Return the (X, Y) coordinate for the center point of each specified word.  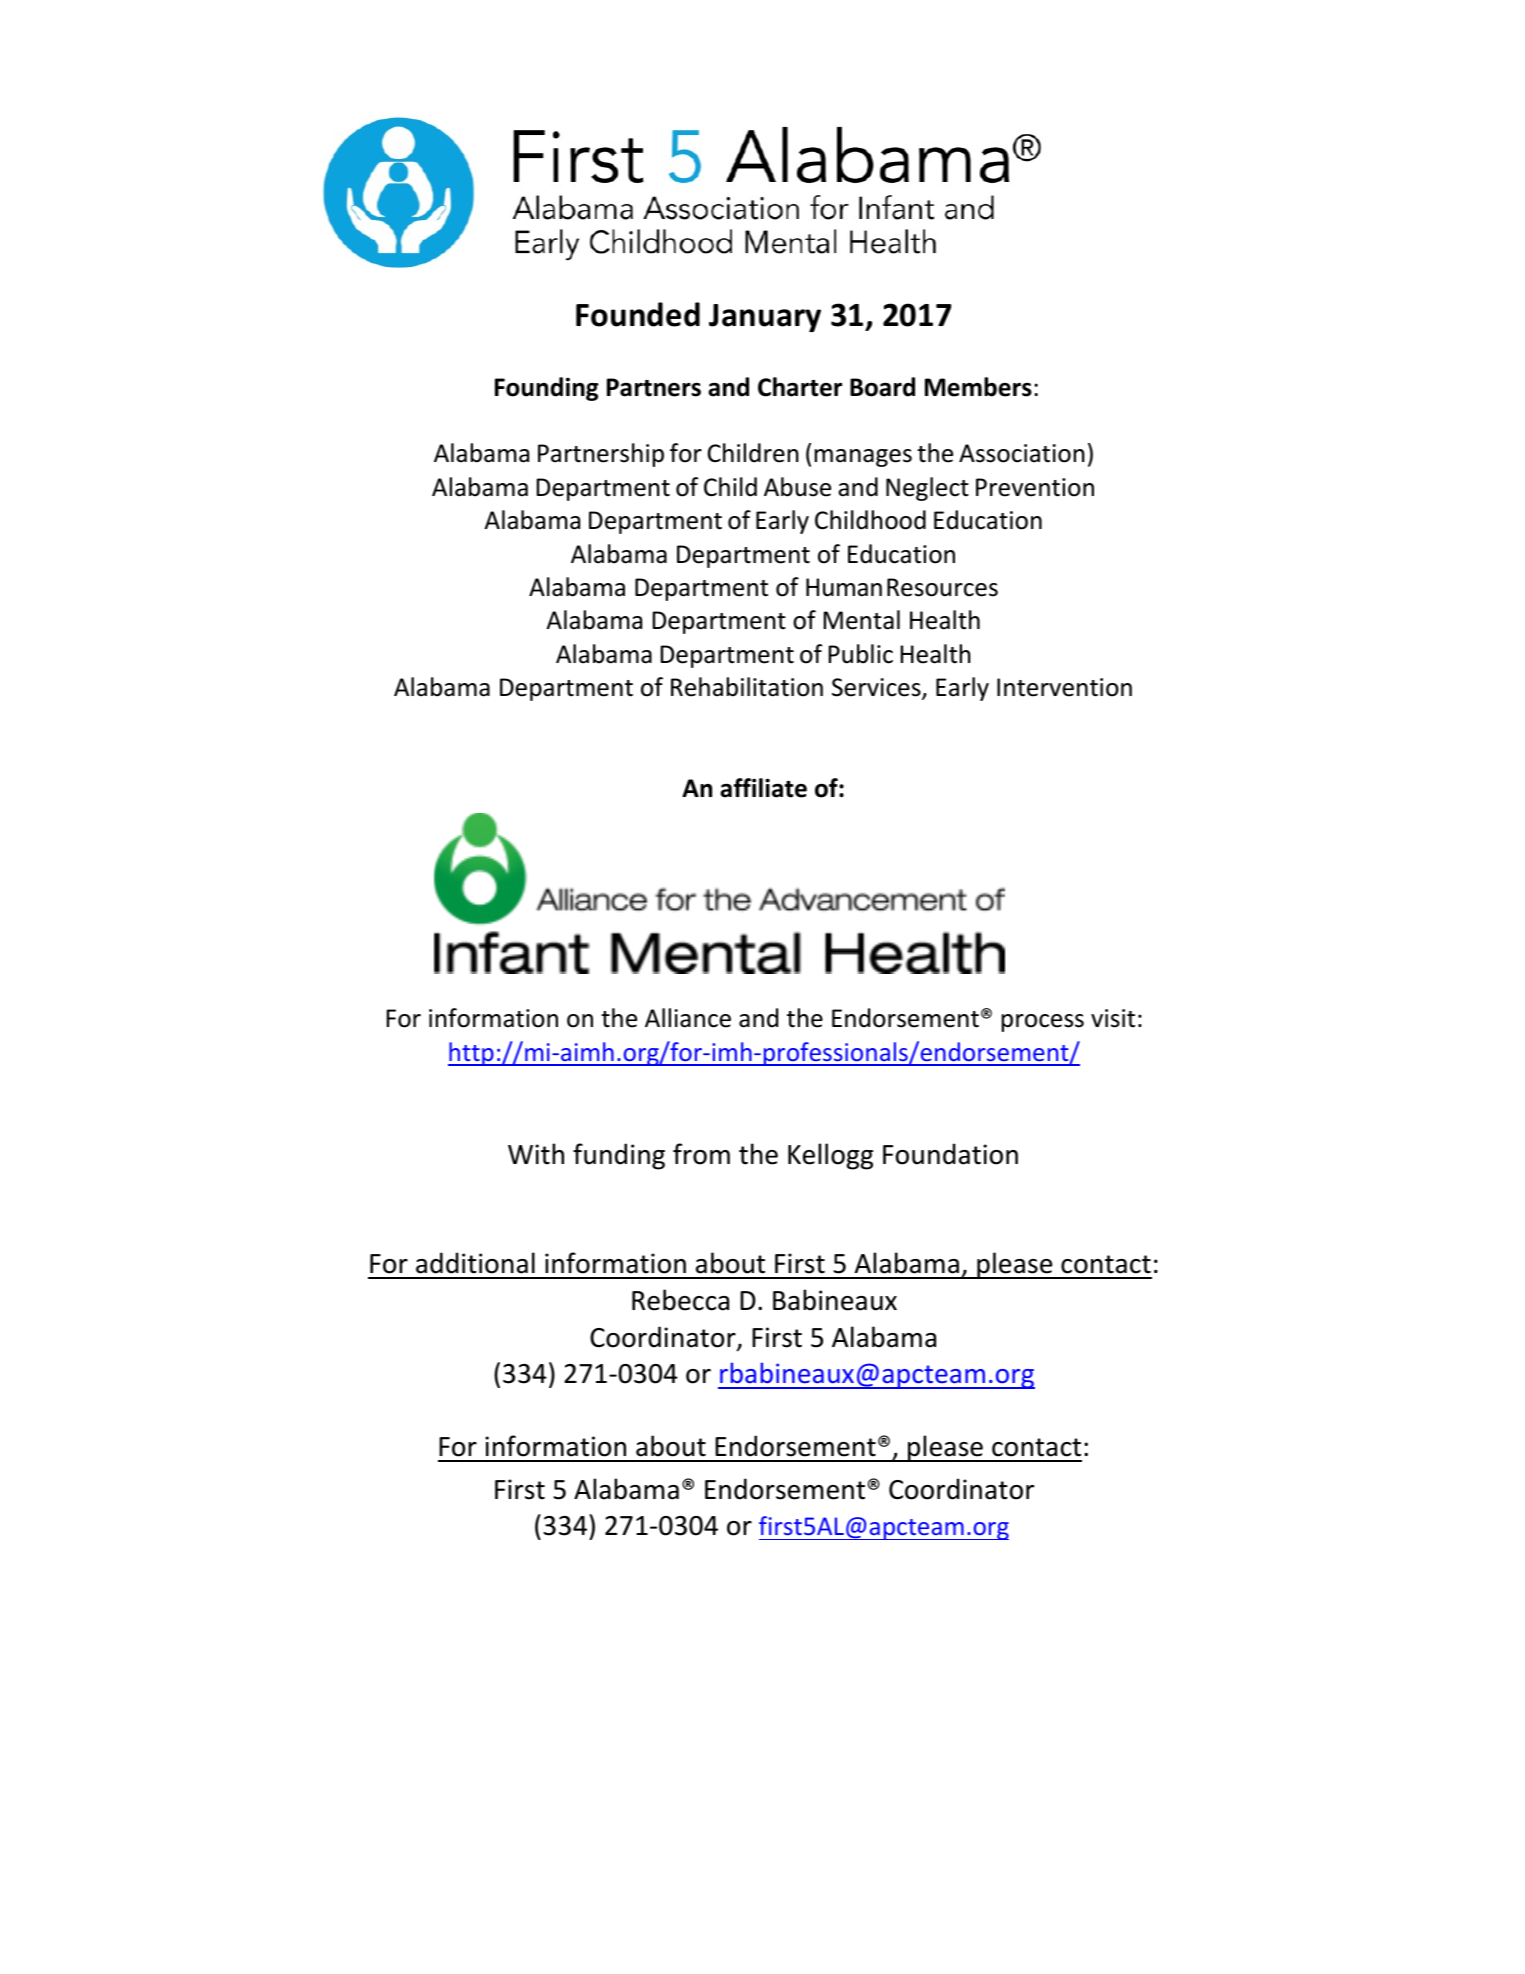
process (1043, 1023)
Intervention (1064, 687)
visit (1113, 1018)
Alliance (688, 1018)
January (765, 318)
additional (475, 1263)
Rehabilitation (747, 687)
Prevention (1035, 487)
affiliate (763, 788)
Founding (547, 389)
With (536, 1154)
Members (978, 387)
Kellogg (830, 1156)
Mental (862, 620)
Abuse (797, 487)
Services (877, 689)
